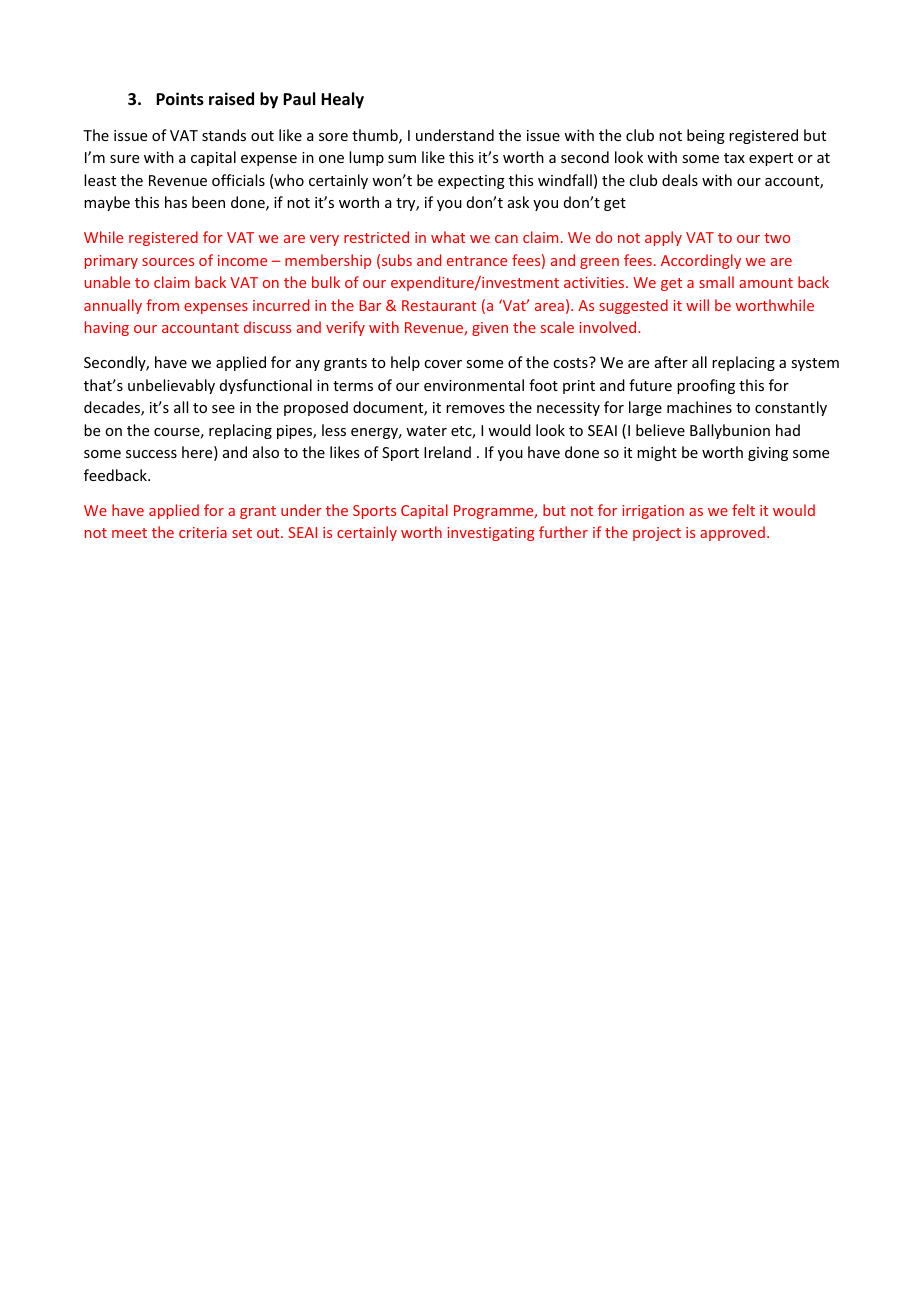 The image size is (924, 1308). I want to click on criteria, so click(203, 532).
